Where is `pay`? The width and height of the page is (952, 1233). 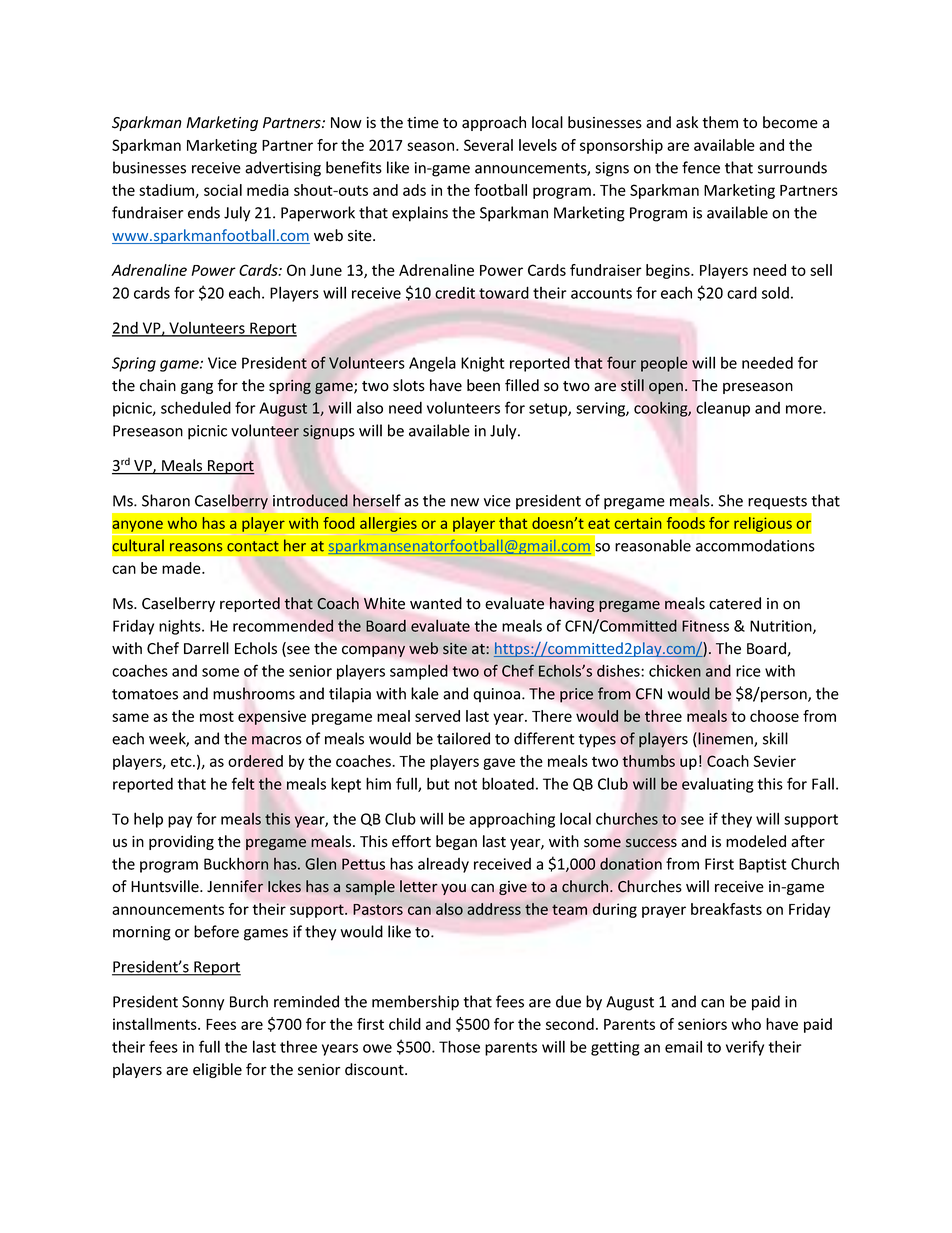
pay is located at coordinates (180, 822).
